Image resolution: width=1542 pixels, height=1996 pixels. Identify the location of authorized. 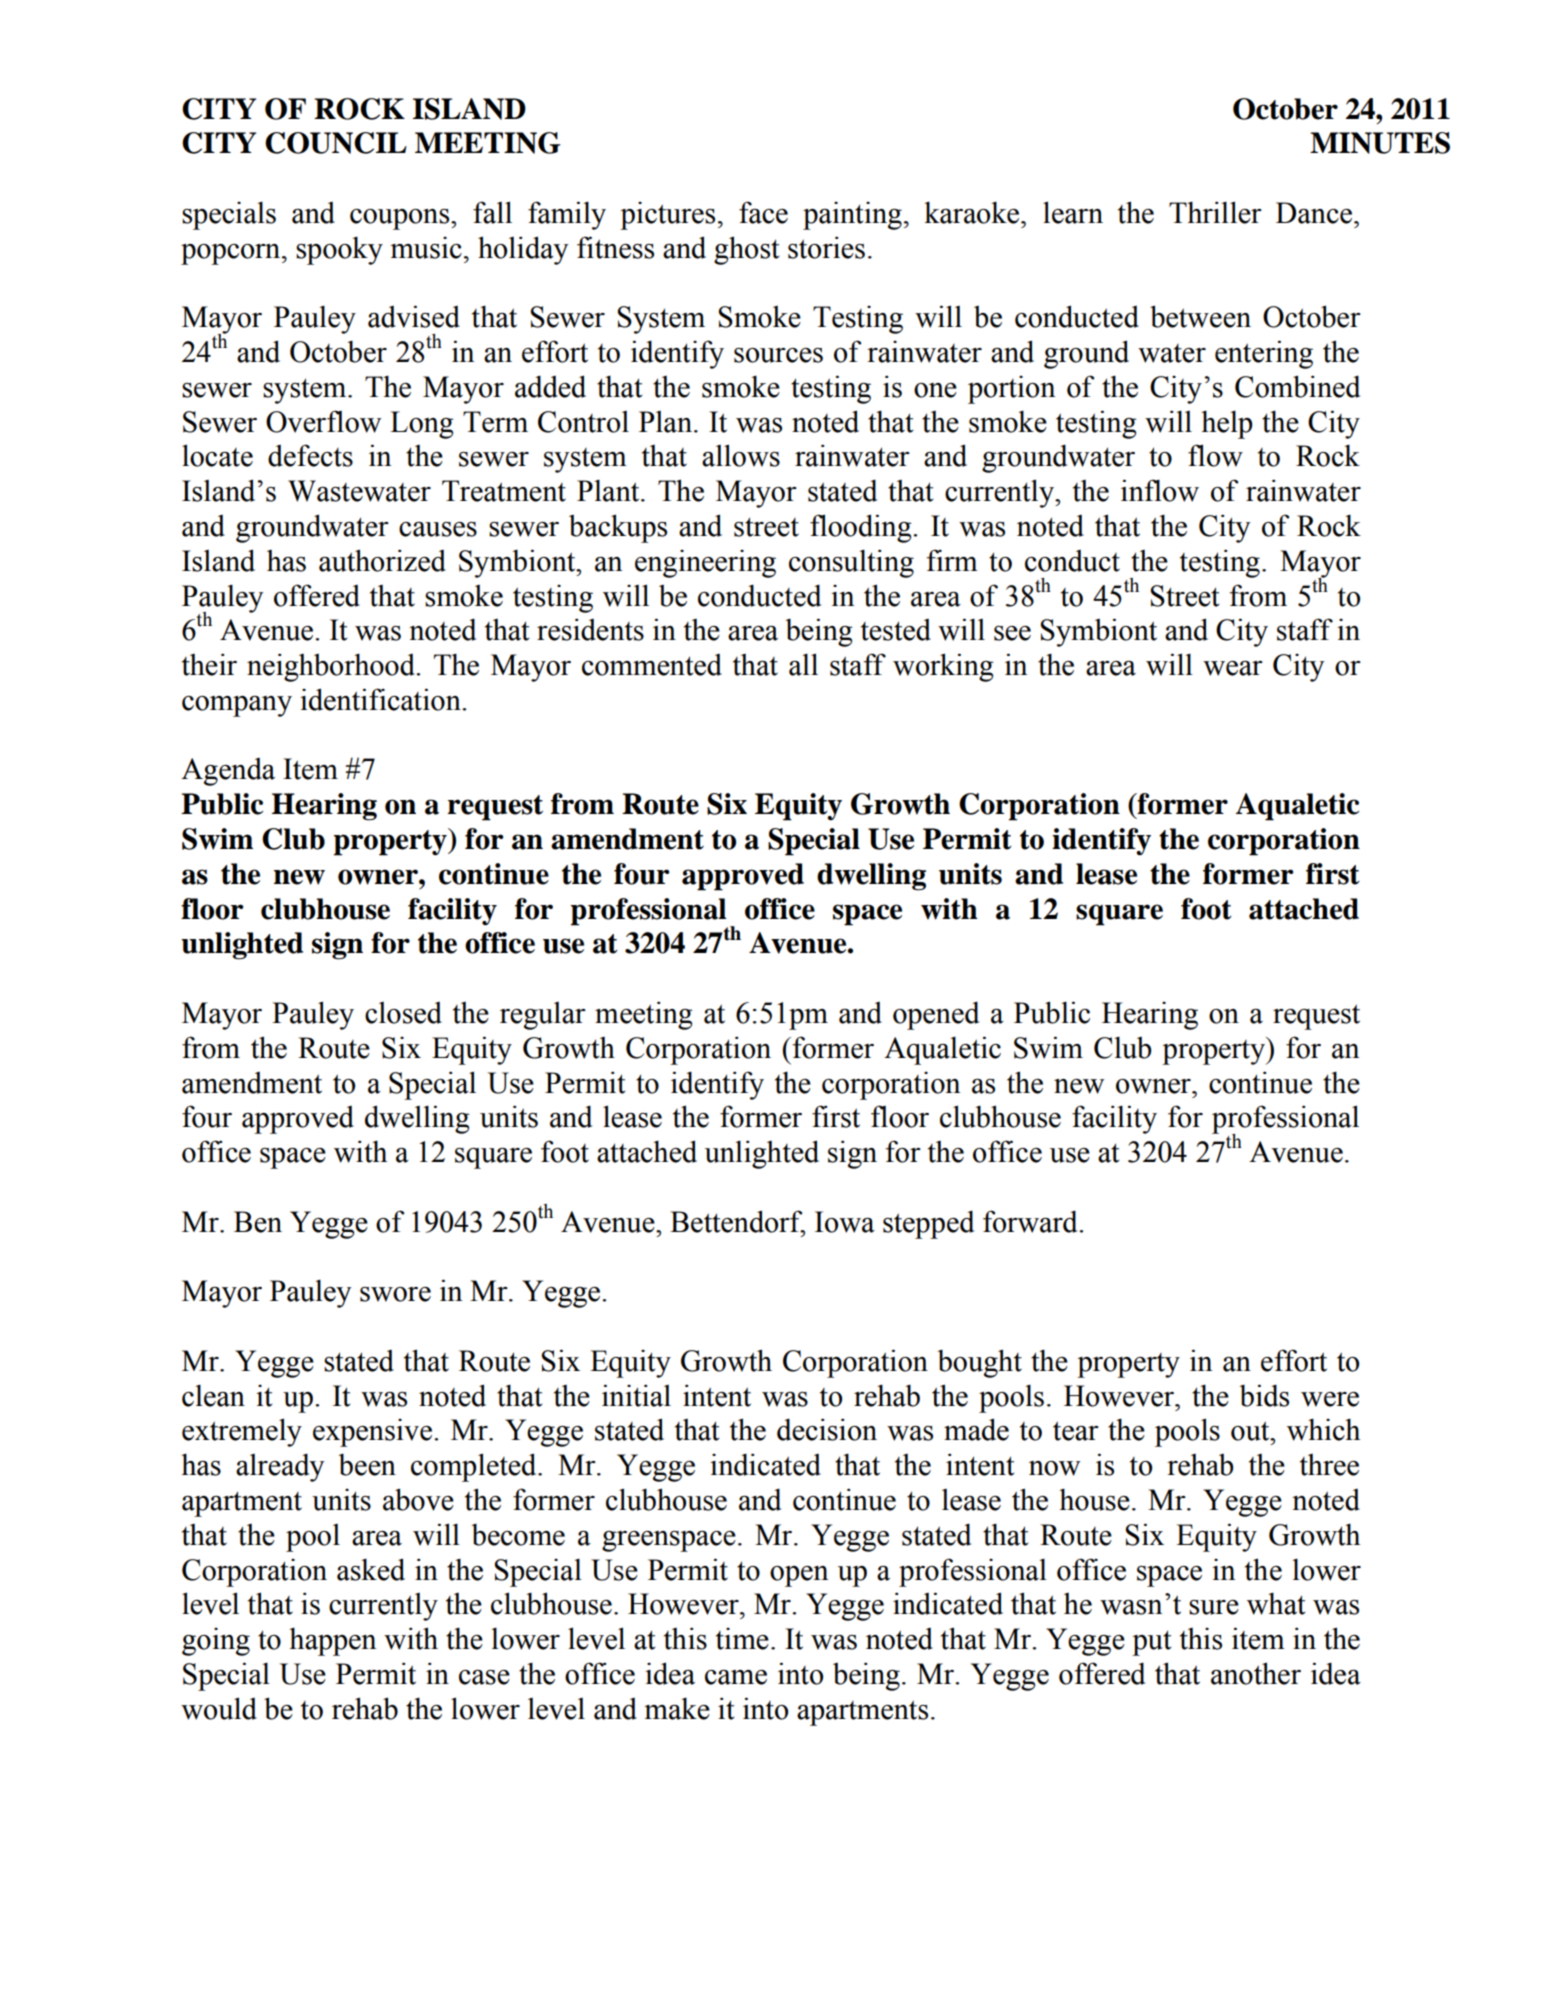
(382, 560).
